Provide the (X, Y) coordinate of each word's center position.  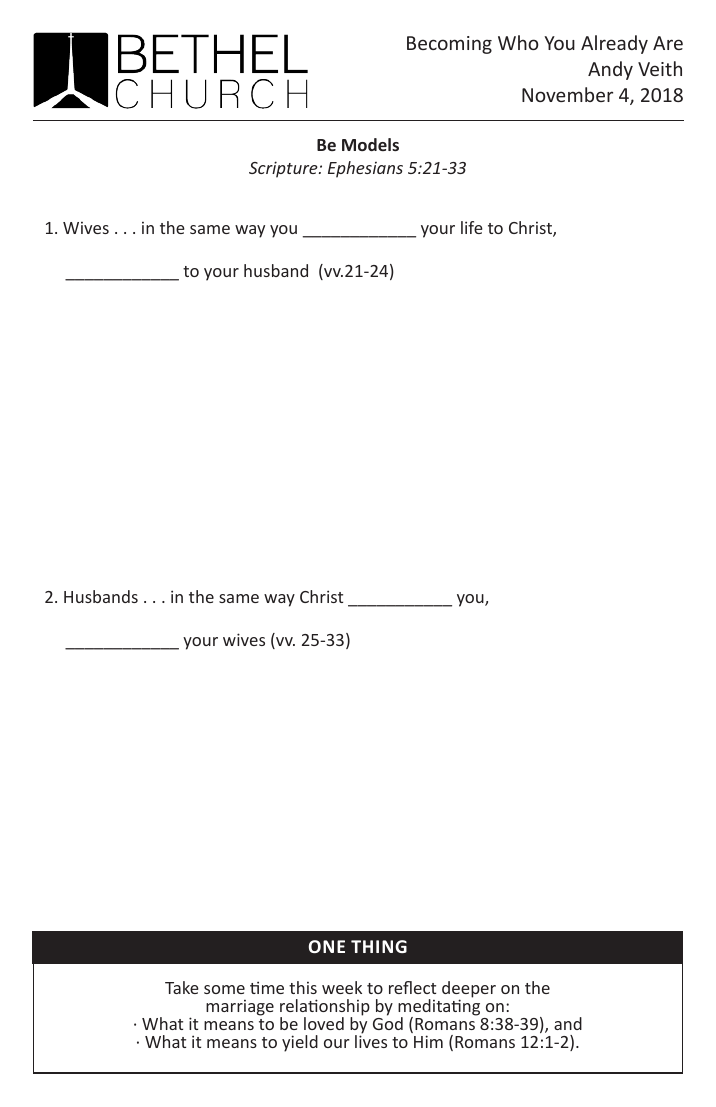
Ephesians (365, 169)
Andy (610, 70)
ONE (327, 946)
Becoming (449, 45)
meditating (439, 1007)
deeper (469, 990)
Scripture (284, 169)
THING (379, 946)
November (567, 94)
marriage (240, 1008)
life (472, 227)
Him (428, 1041)
